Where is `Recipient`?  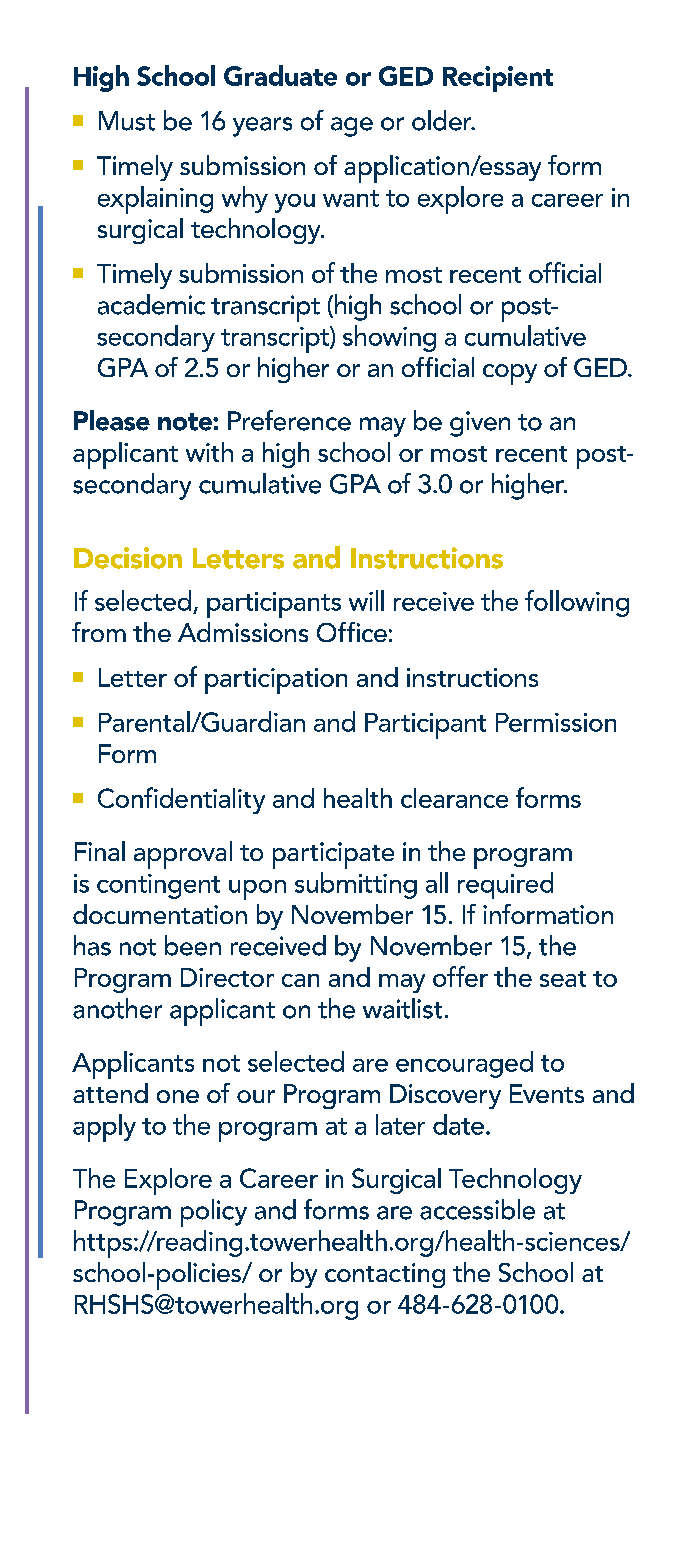
Recipient is located at coordinates (498, 79).
